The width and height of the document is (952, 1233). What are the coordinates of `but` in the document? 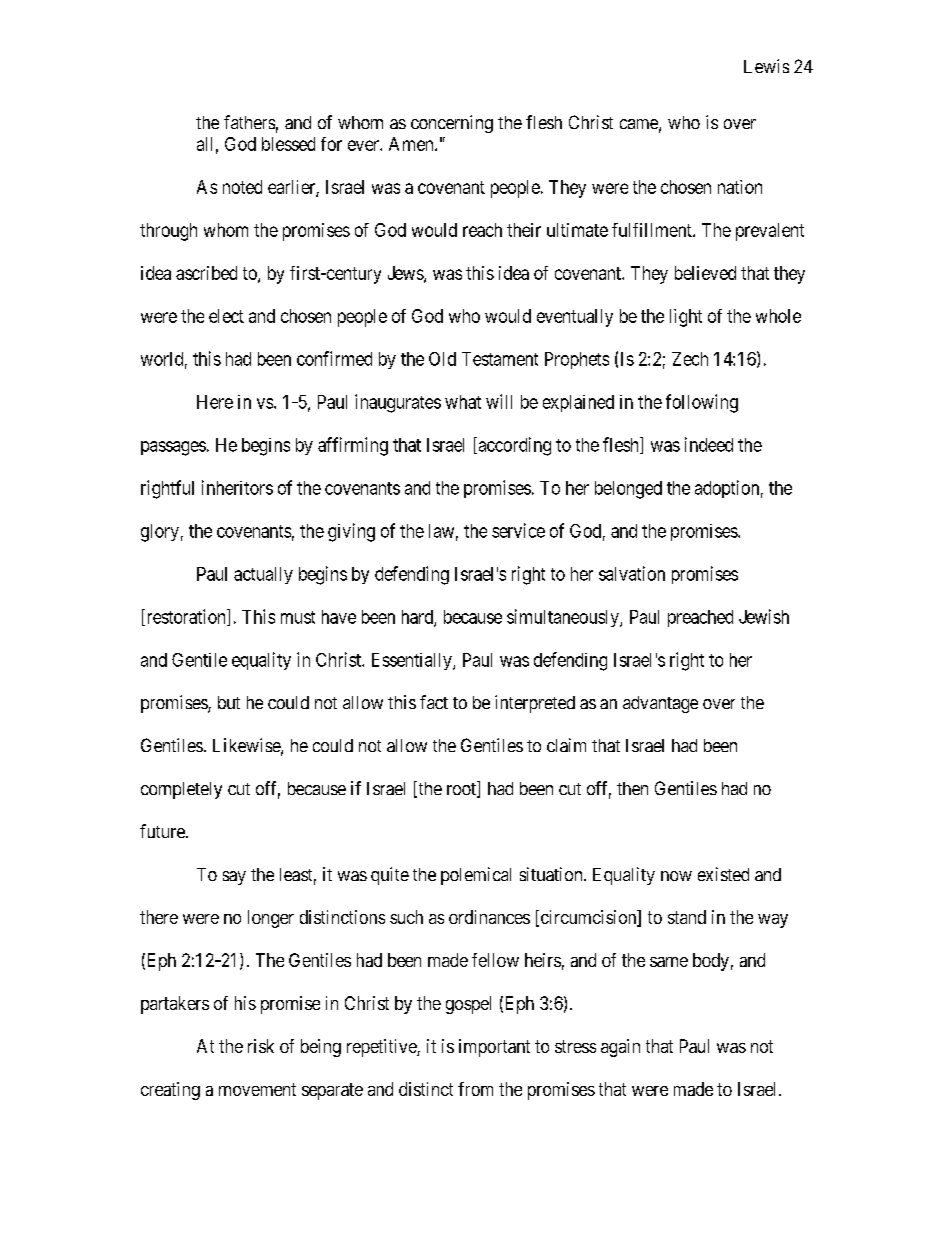 It's located at (229, 702).
